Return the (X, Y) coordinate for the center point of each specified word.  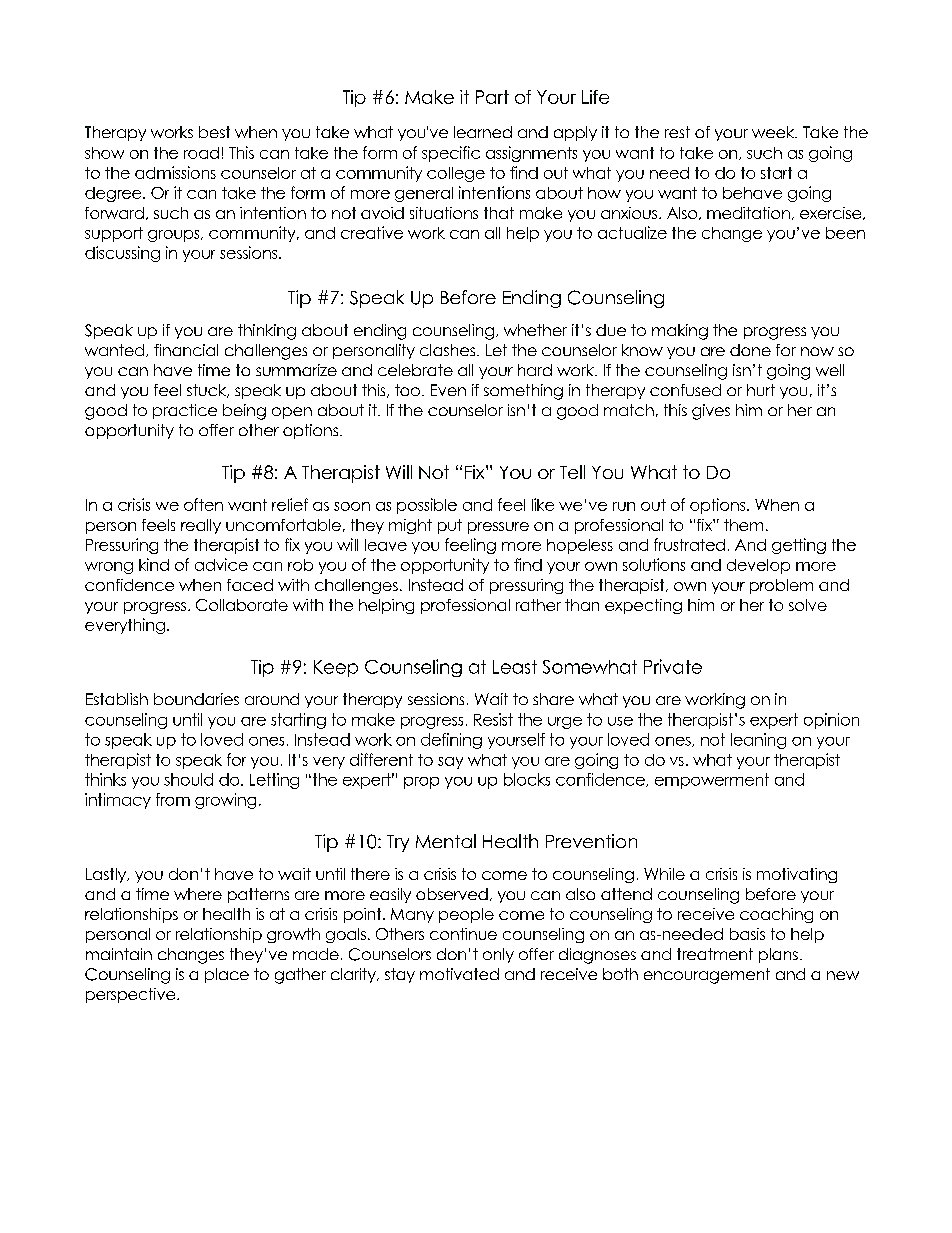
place (227, 975)
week (774, 132)
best (214, 132)
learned (483, 132)
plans (778, 955)
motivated (459, 974)
